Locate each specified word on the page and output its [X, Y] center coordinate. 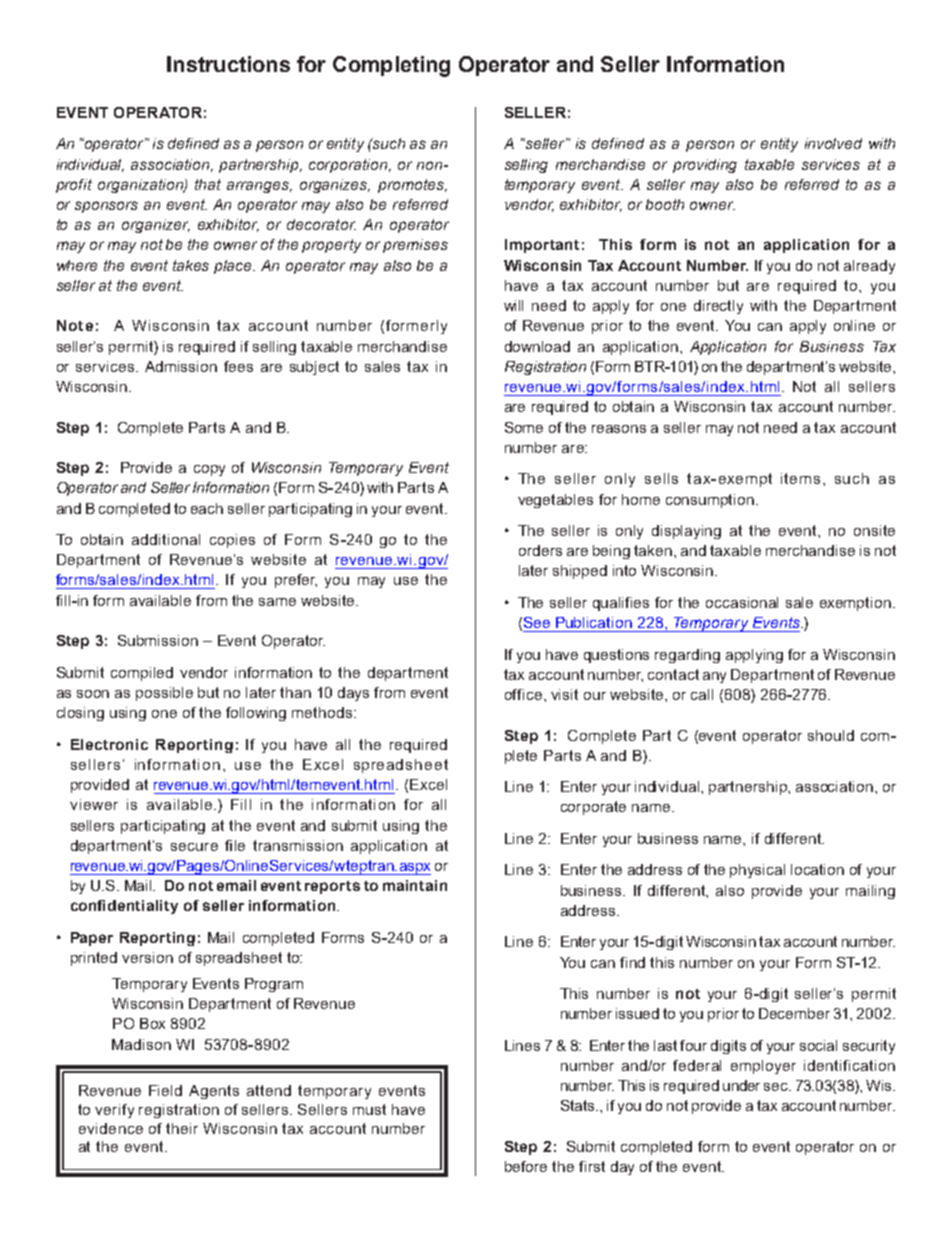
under [741, 1085]
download [537, 346]
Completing [391, 66]
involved [833, 143]
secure [194, 847]
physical [757, 871]
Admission [181, 366]
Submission [158, 640]
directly [718, 307]
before [526, 1166]
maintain [415, 885]
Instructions [228, 64]
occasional [742, 602]
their [182, 1128]
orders [540, 550]
